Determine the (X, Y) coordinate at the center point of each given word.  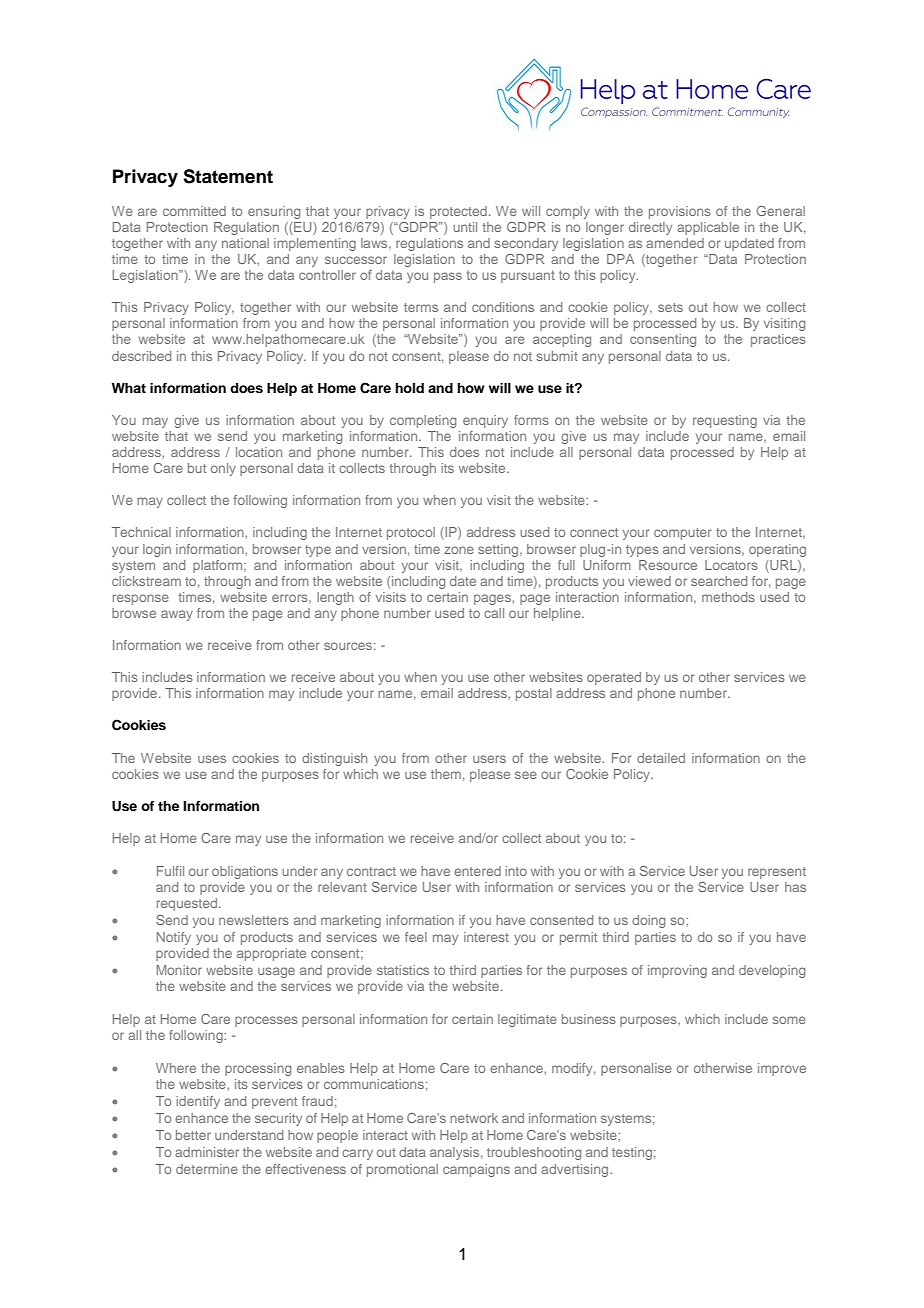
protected (458, 212)
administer (207, 1152)
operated (614, 678)
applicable (708, 228)
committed (194, 211)
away (177, 615)
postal (534, 694)
